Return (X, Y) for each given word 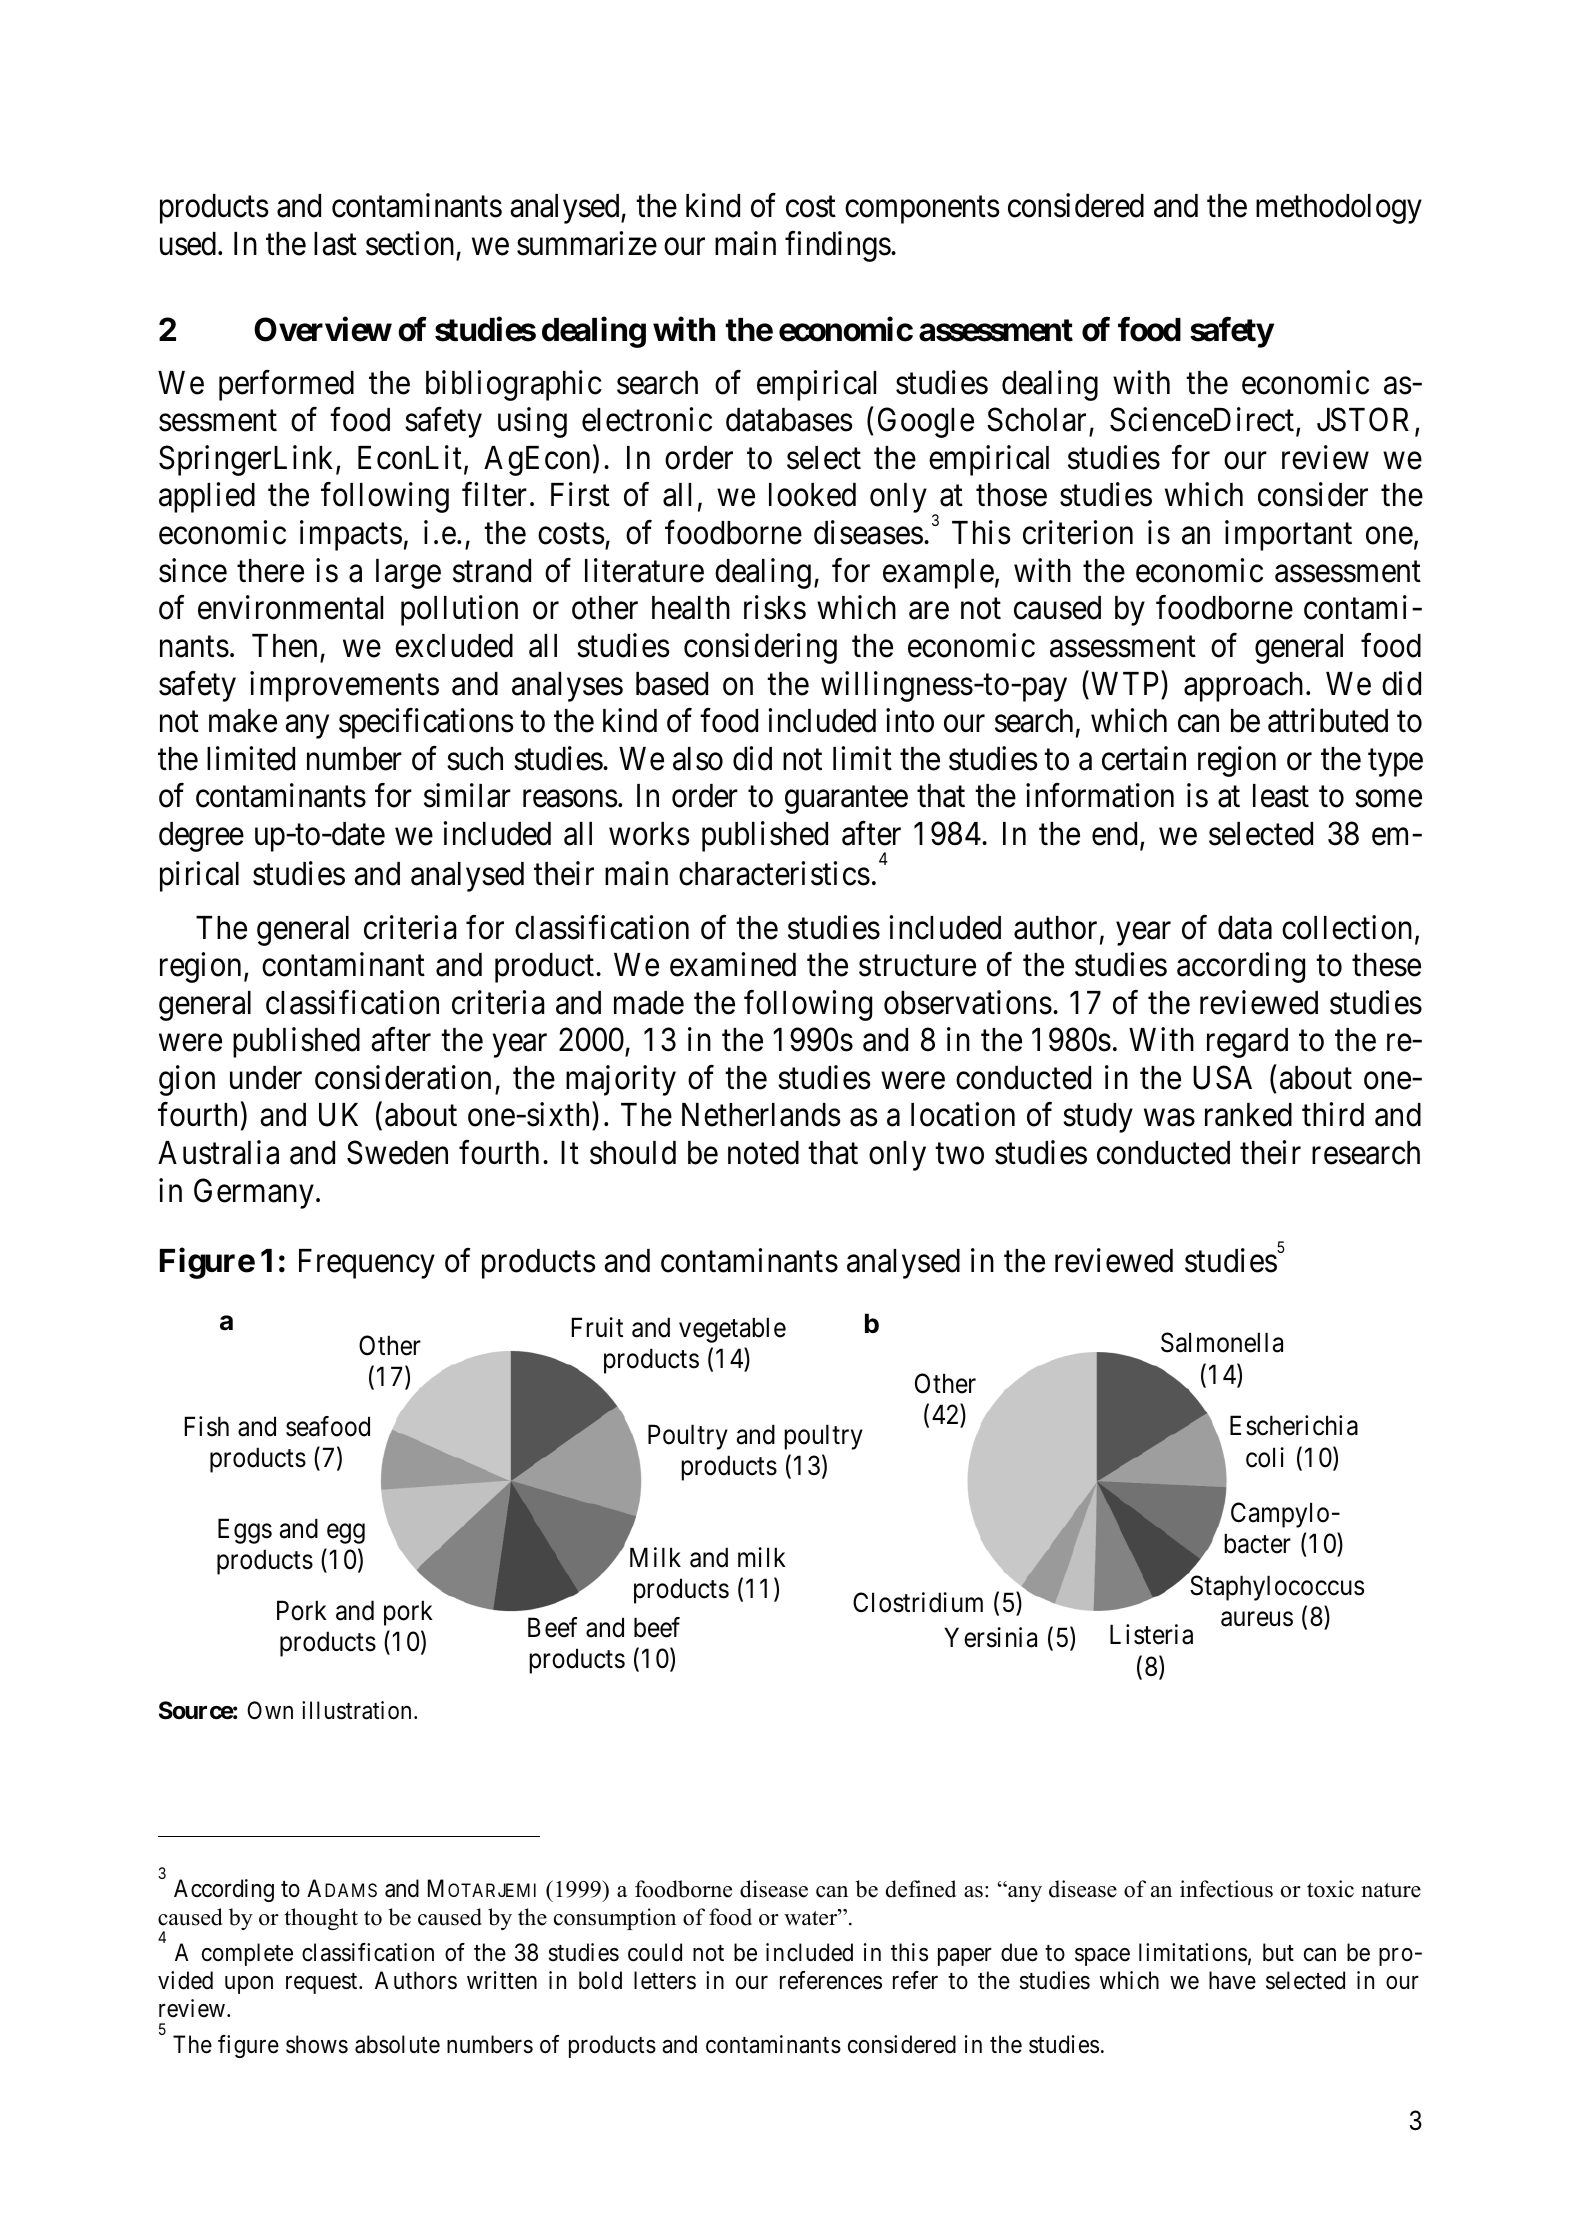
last (335, 244)
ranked (1248, 1115)
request (323, 1983)
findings (838, 246)
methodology (1339, 209)
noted (763, 1153)
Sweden (397, 1152)
